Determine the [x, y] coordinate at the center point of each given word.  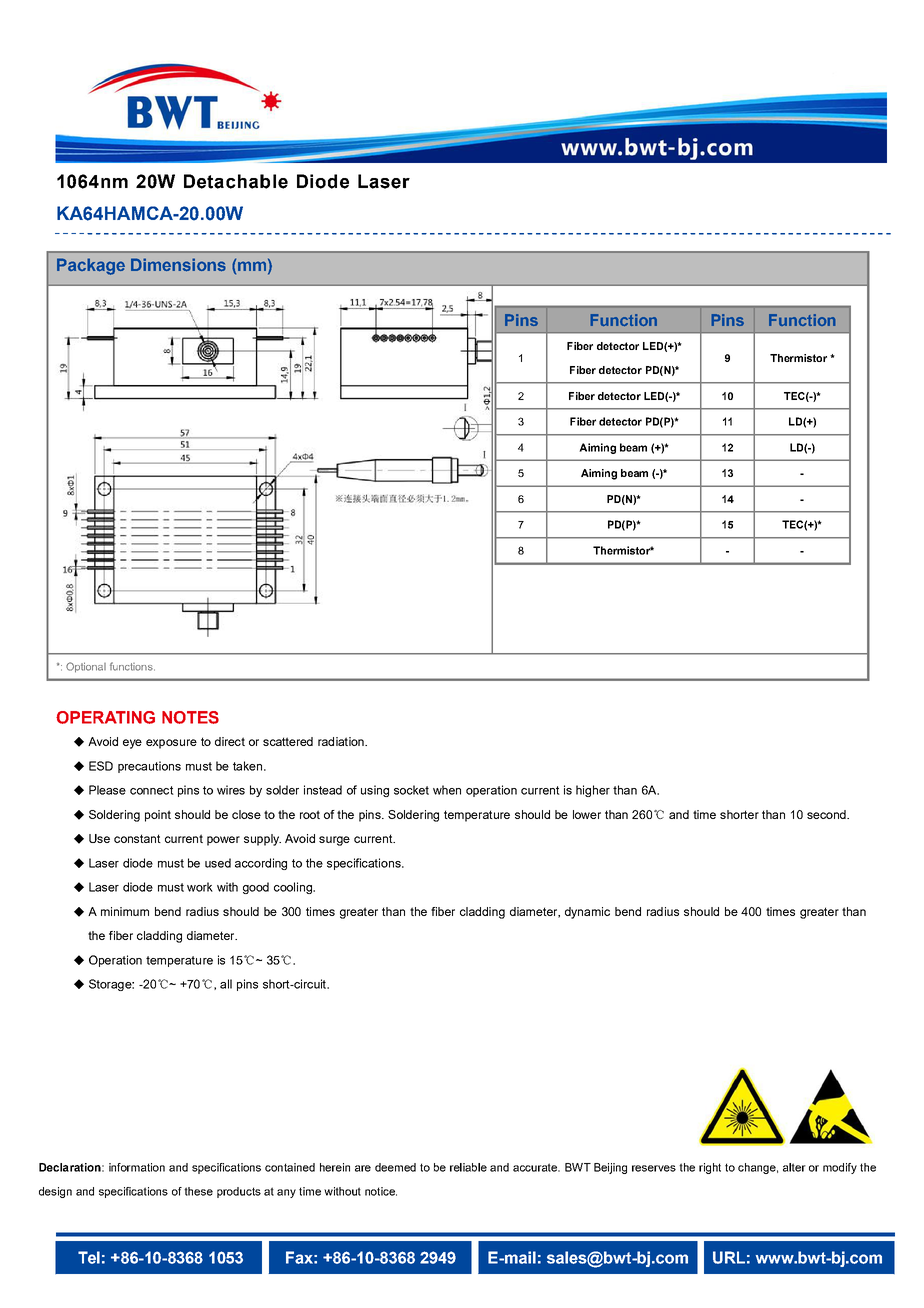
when [447, 790]
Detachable [236, 181]
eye [132, 744]
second [827, 814]
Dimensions [178, 265]
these [198, 1191]
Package [91, 266]
